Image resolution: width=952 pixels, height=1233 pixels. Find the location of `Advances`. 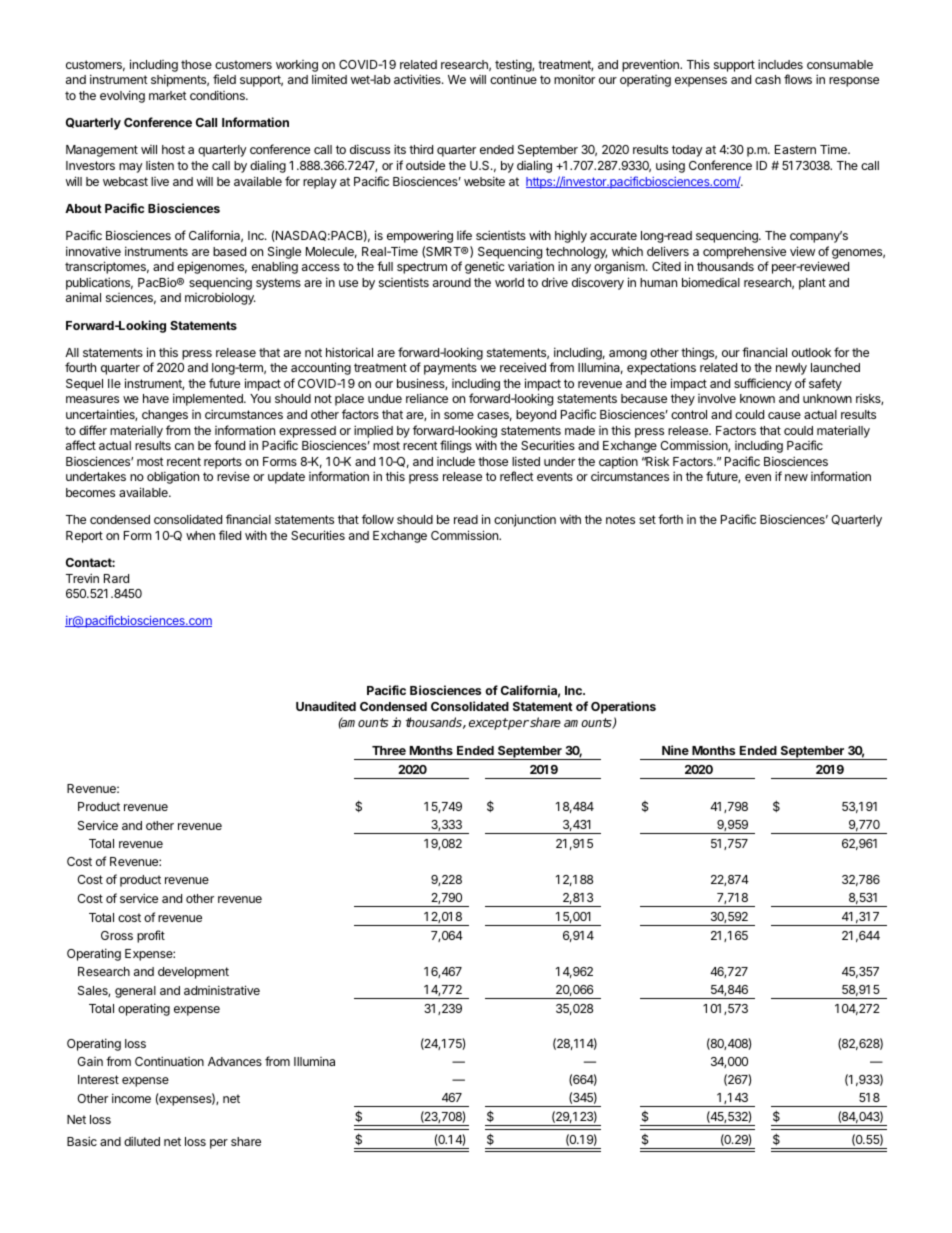

Advances is located at coordinates (235, 1061).
